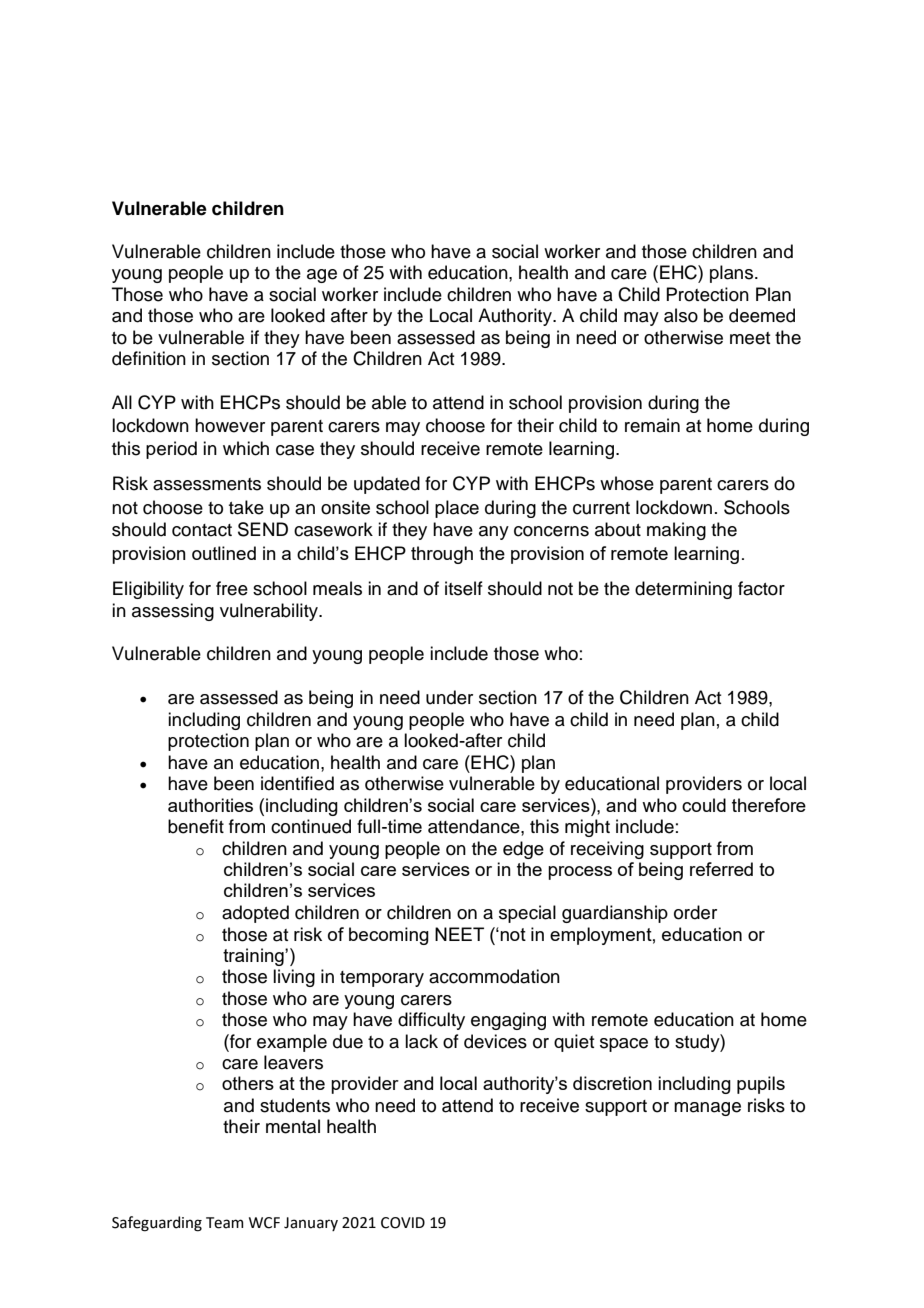 The image size is (924, 1308). I want to click on under, so click(449, 697).
